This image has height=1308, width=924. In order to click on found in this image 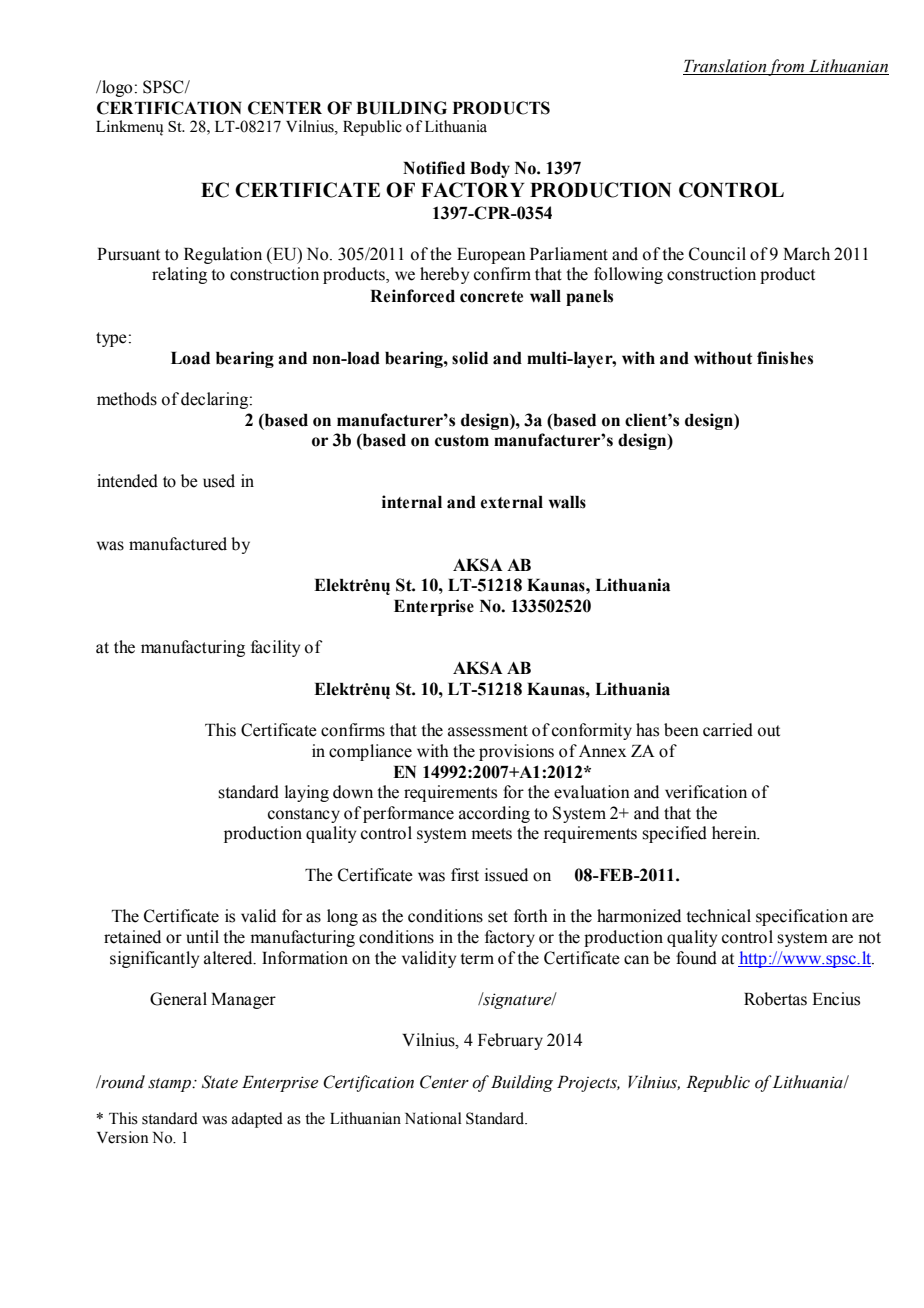, I will do `click(696, 958)`.
